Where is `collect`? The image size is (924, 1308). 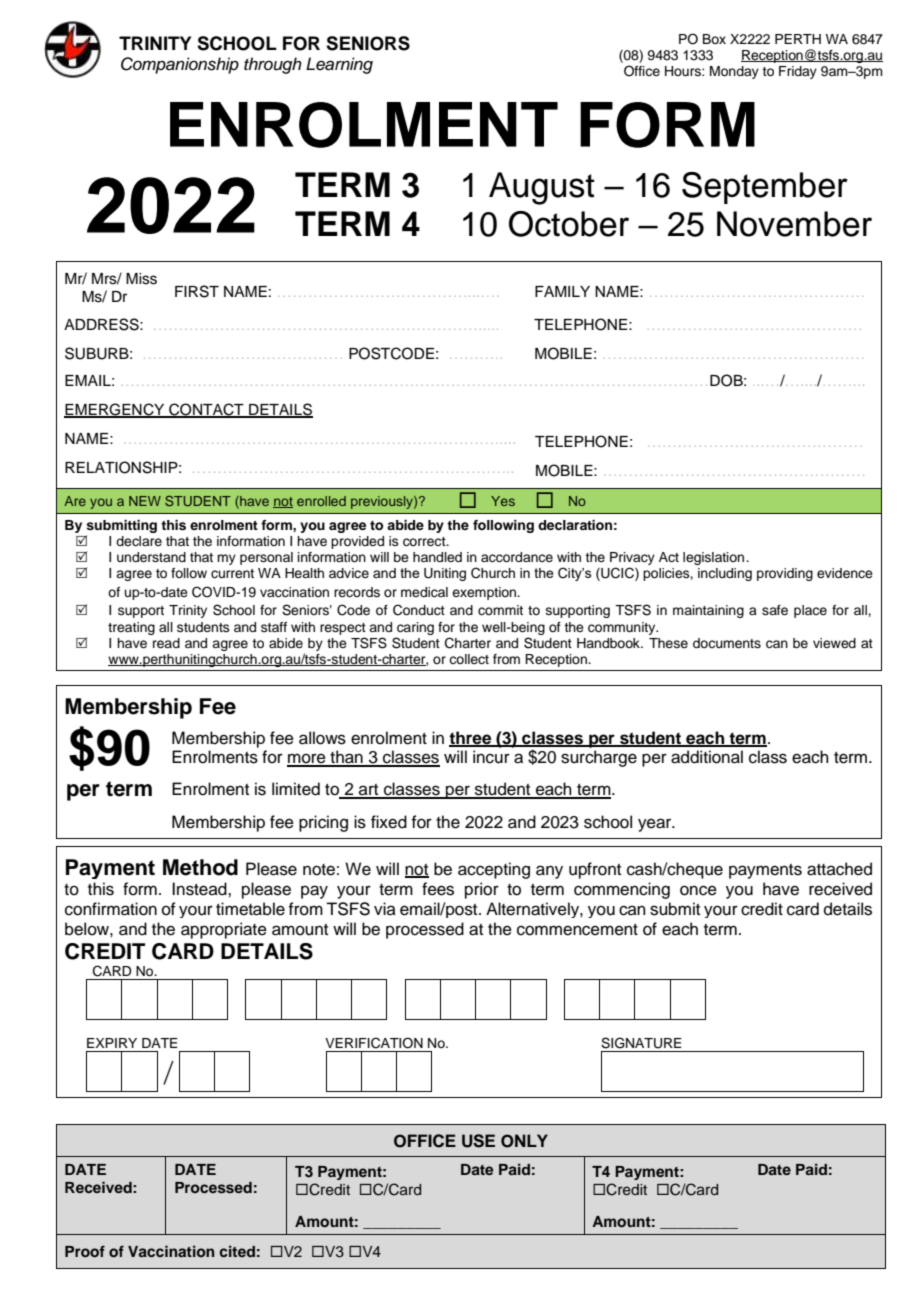 collect is located at coordinates (469, 659).
